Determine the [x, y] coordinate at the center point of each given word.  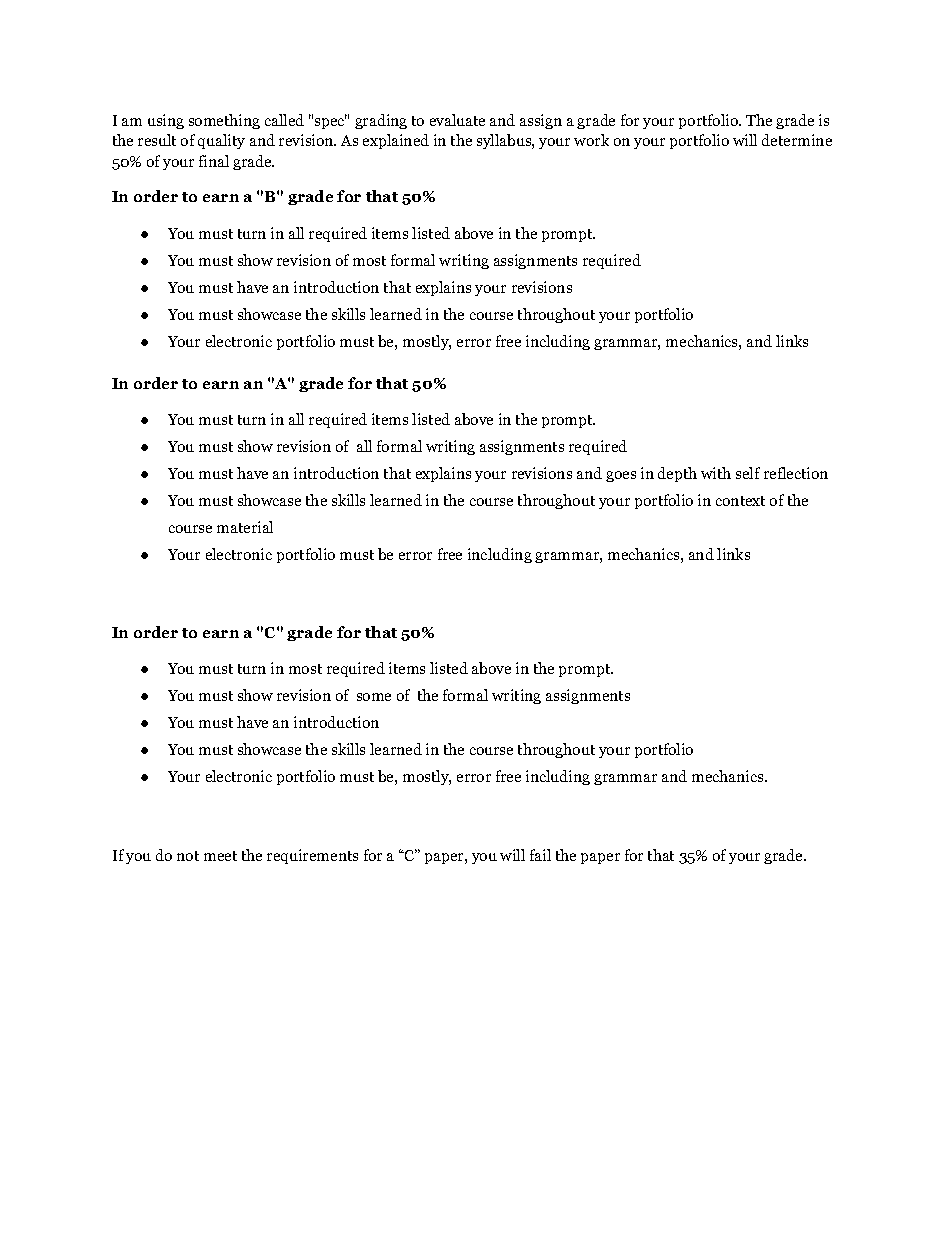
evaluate [457, 120]
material [245, 527]
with [716, 473]
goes [621, 476]
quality [221, 141]
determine [797, 140]
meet [220, 856]
